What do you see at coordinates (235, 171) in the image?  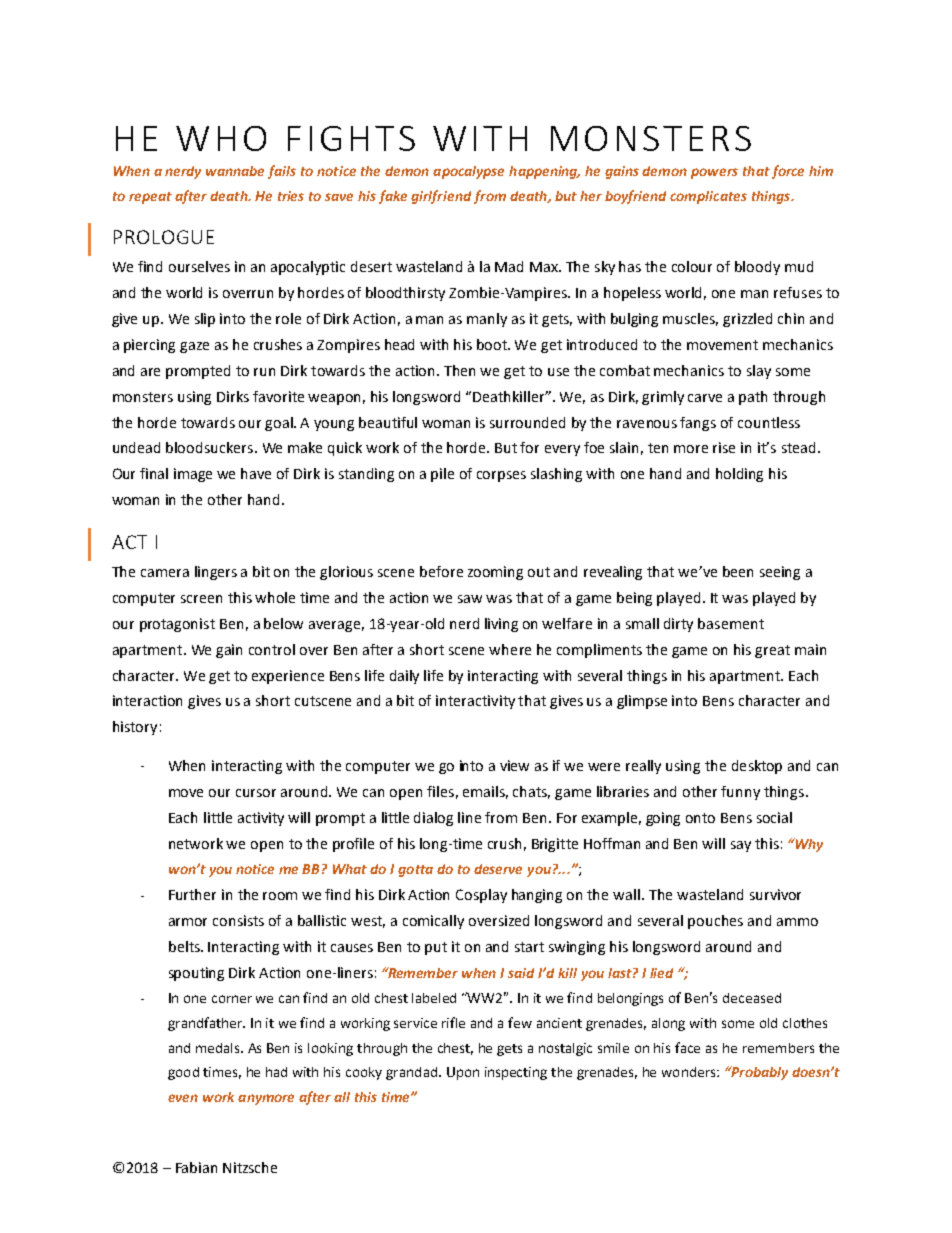 I see `wannabe` at bounding box center [235, 171].
